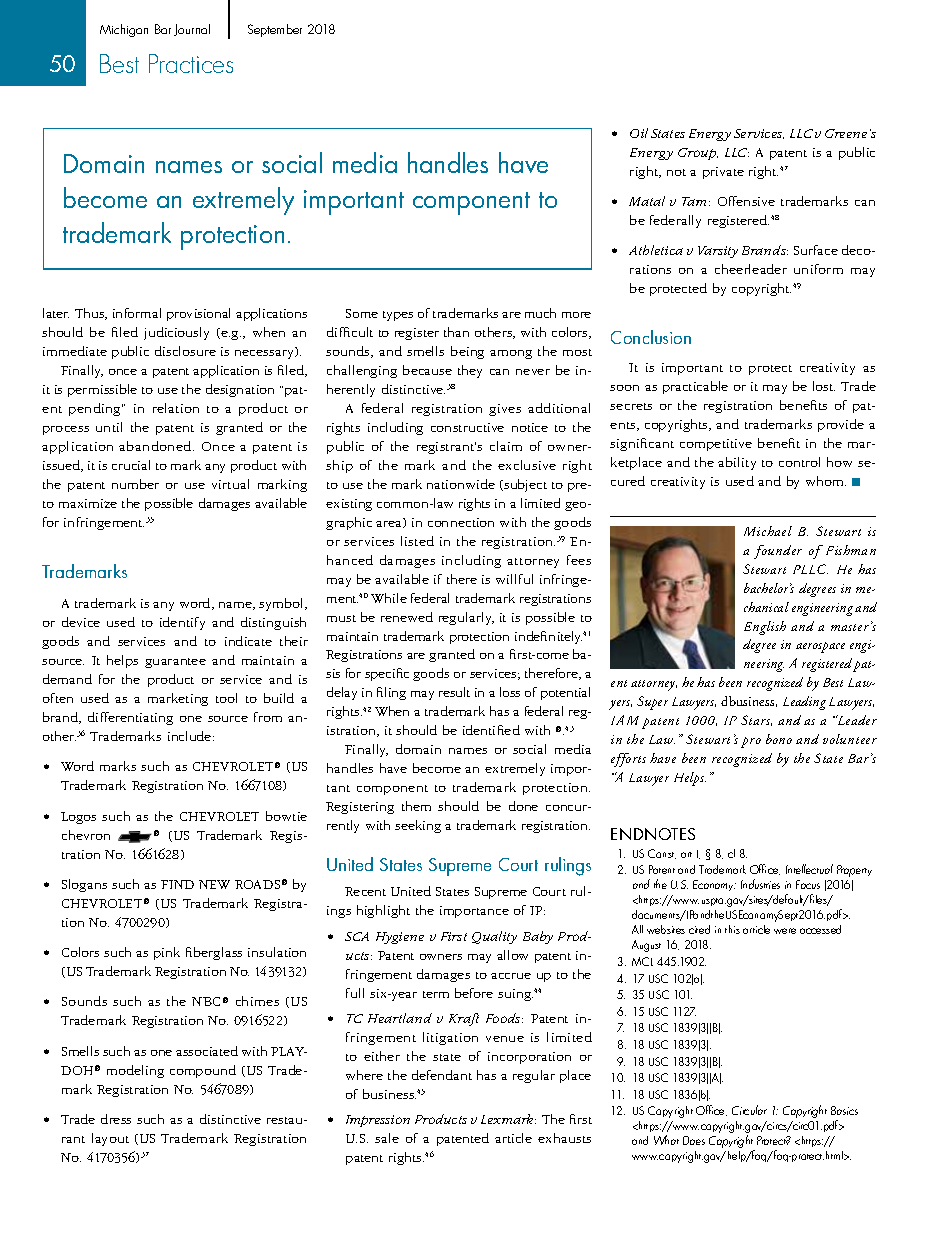 This page has width=952, height=1237. Describe the element at coordinates (182, 623) in the page. I see `identify` at that location.
